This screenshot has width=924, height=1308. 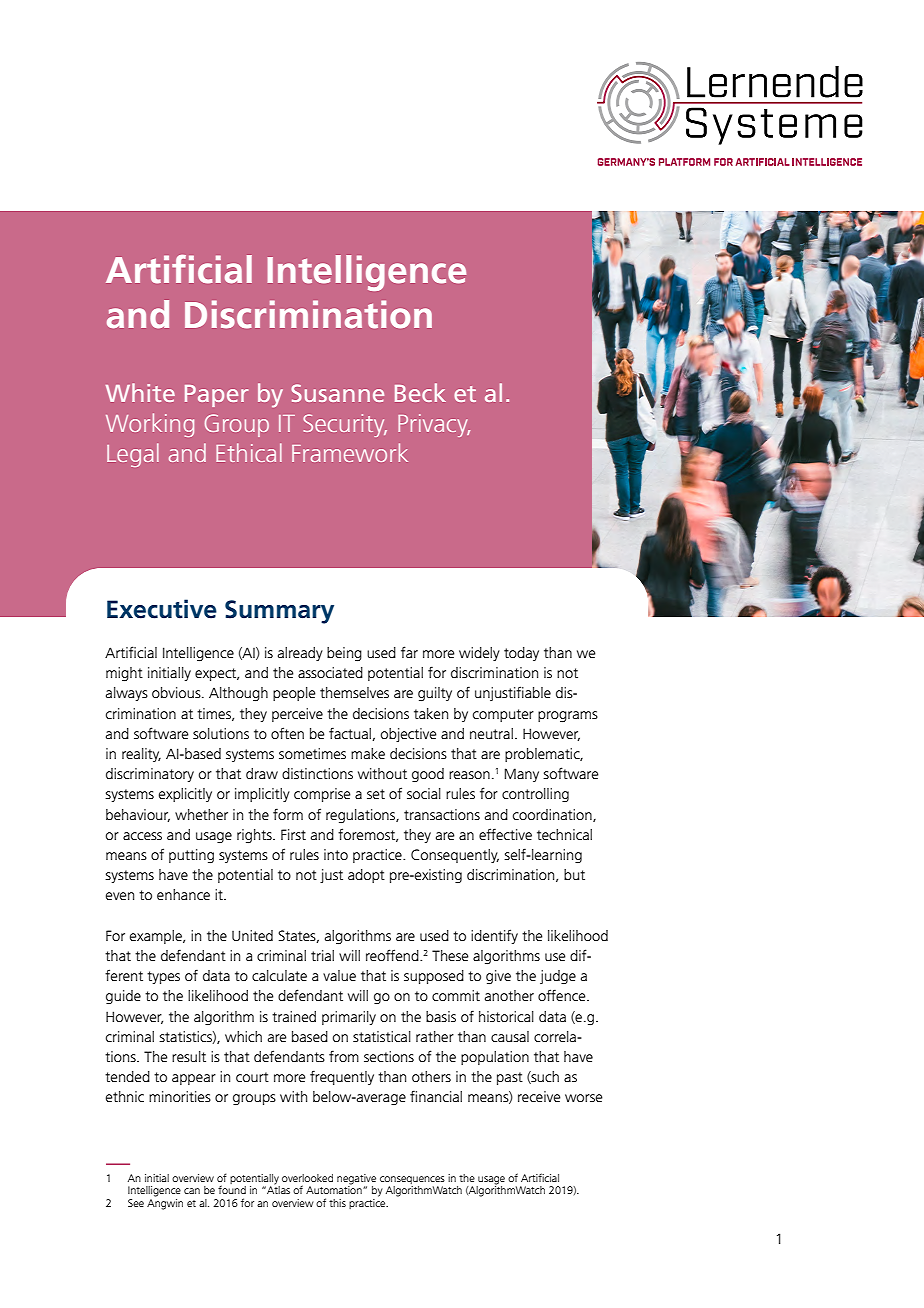 What do you see at coordinates (150, 425) in the screenshot?
I see `Working` at bounding box center [150, 425].
